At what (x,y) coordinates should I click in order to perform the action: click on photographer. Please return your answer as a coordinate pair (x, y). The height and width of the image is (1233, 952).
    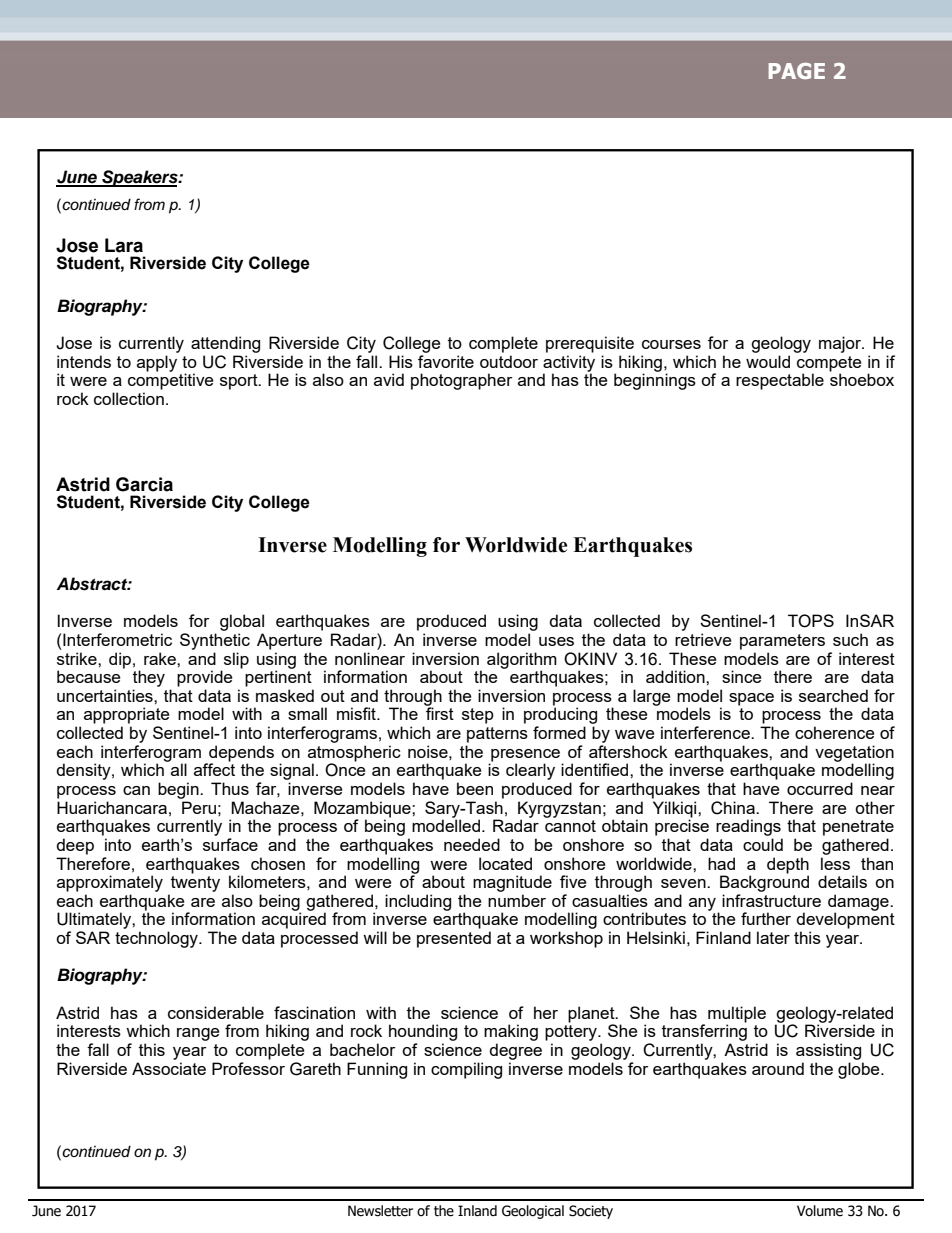
    Looking at the image, I should click on (461, 381).
